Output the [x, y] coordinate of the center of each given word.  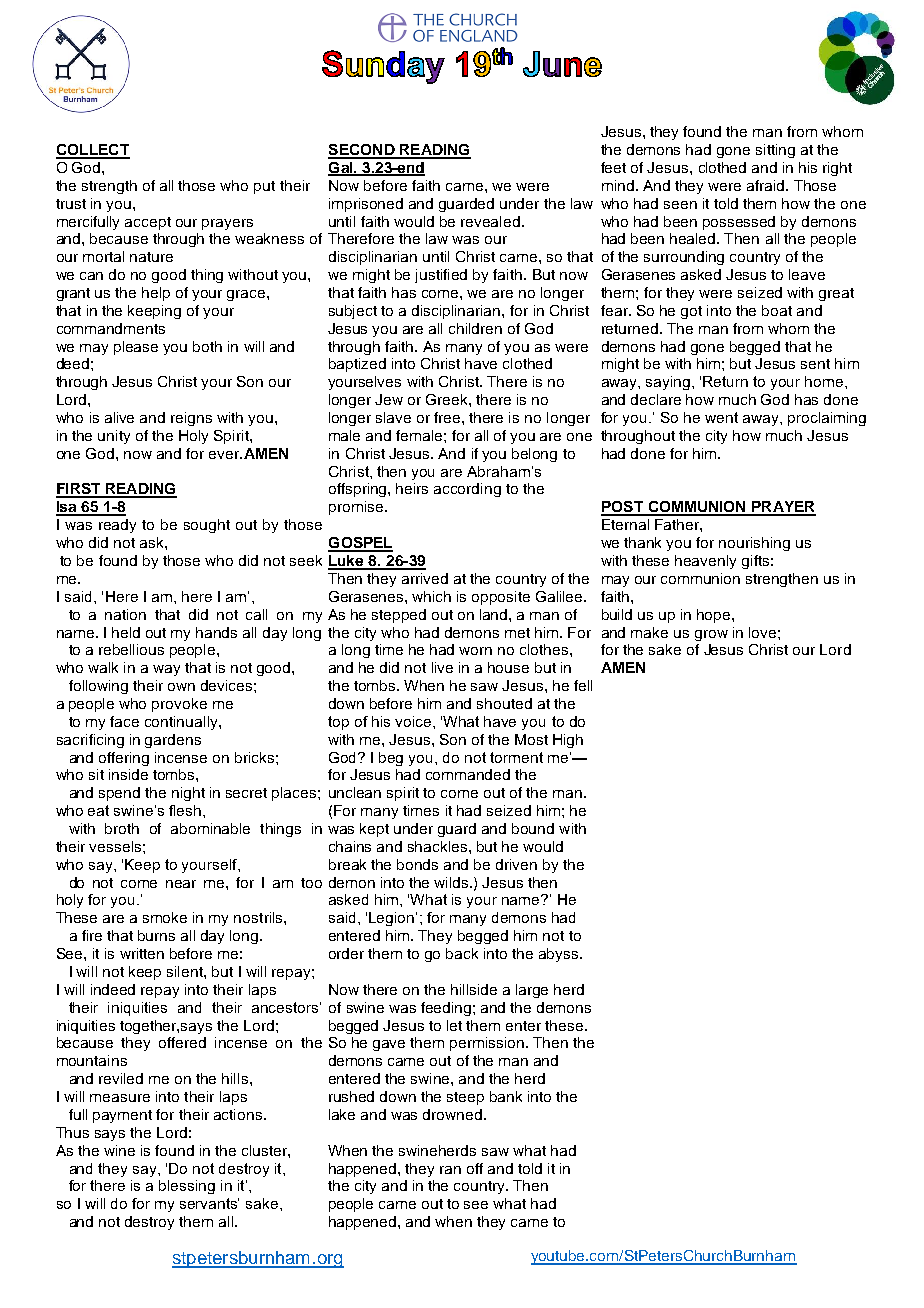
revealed [490, 221]
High [568, 741]
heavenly [705, 562]
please [136, 348]
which [431, 596]
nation [125, 614]
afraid [767, 185]
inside [128, 774]
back [462, 953]
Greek [448, 399]
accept [148, 223]
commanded [468, 774]
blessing [187, 1187]
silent [186, 971]
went [721, 417]
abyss [560, 955]
